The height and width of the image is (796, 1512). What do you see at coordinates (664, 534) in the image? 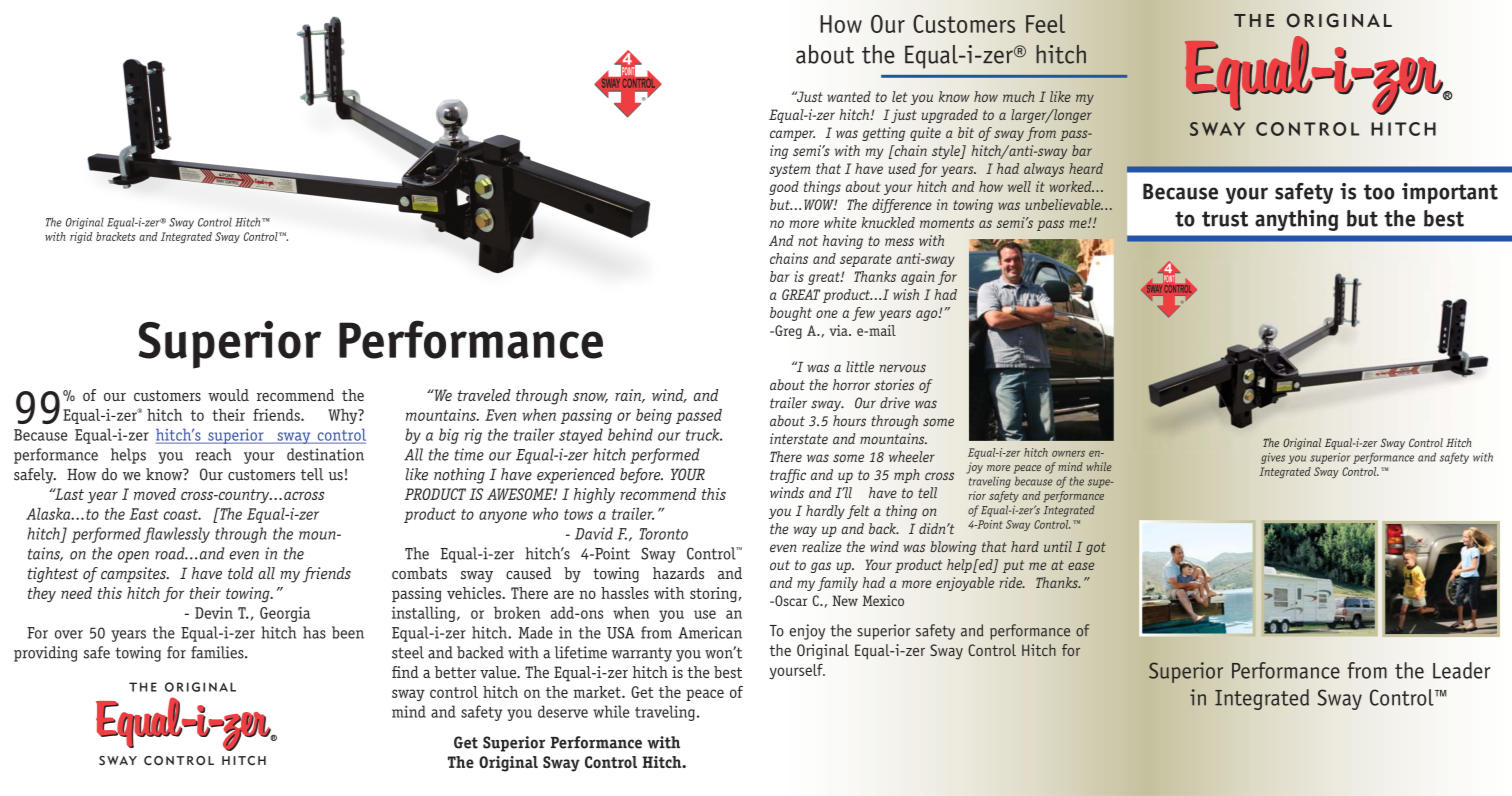
I see `Toronto` at bounding box center [664, 534].
